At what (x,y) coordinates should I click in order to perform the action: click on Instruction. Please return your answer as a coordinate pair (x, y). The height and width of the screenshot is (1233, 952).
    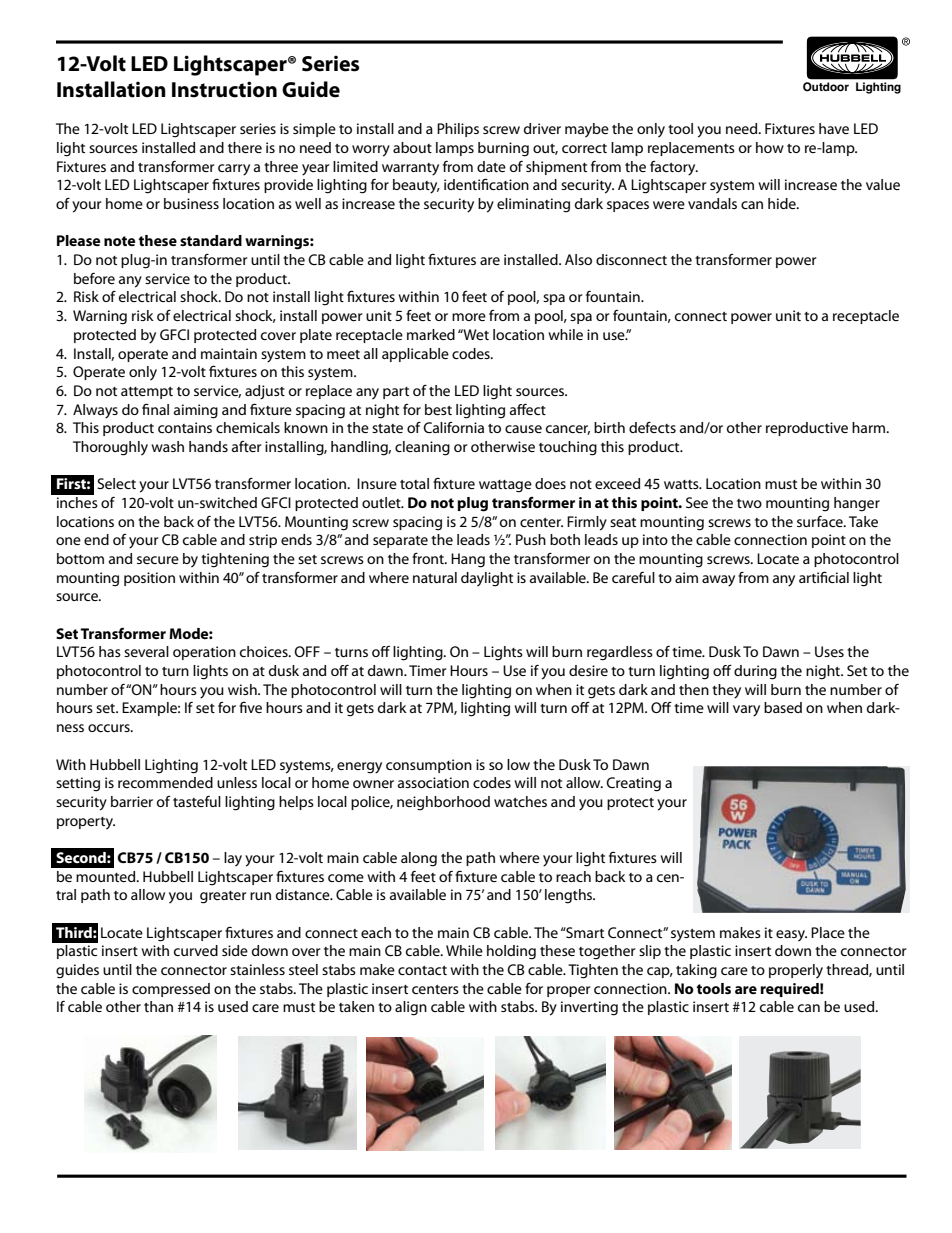
    Looking at the image, I should click on (224, 89).
